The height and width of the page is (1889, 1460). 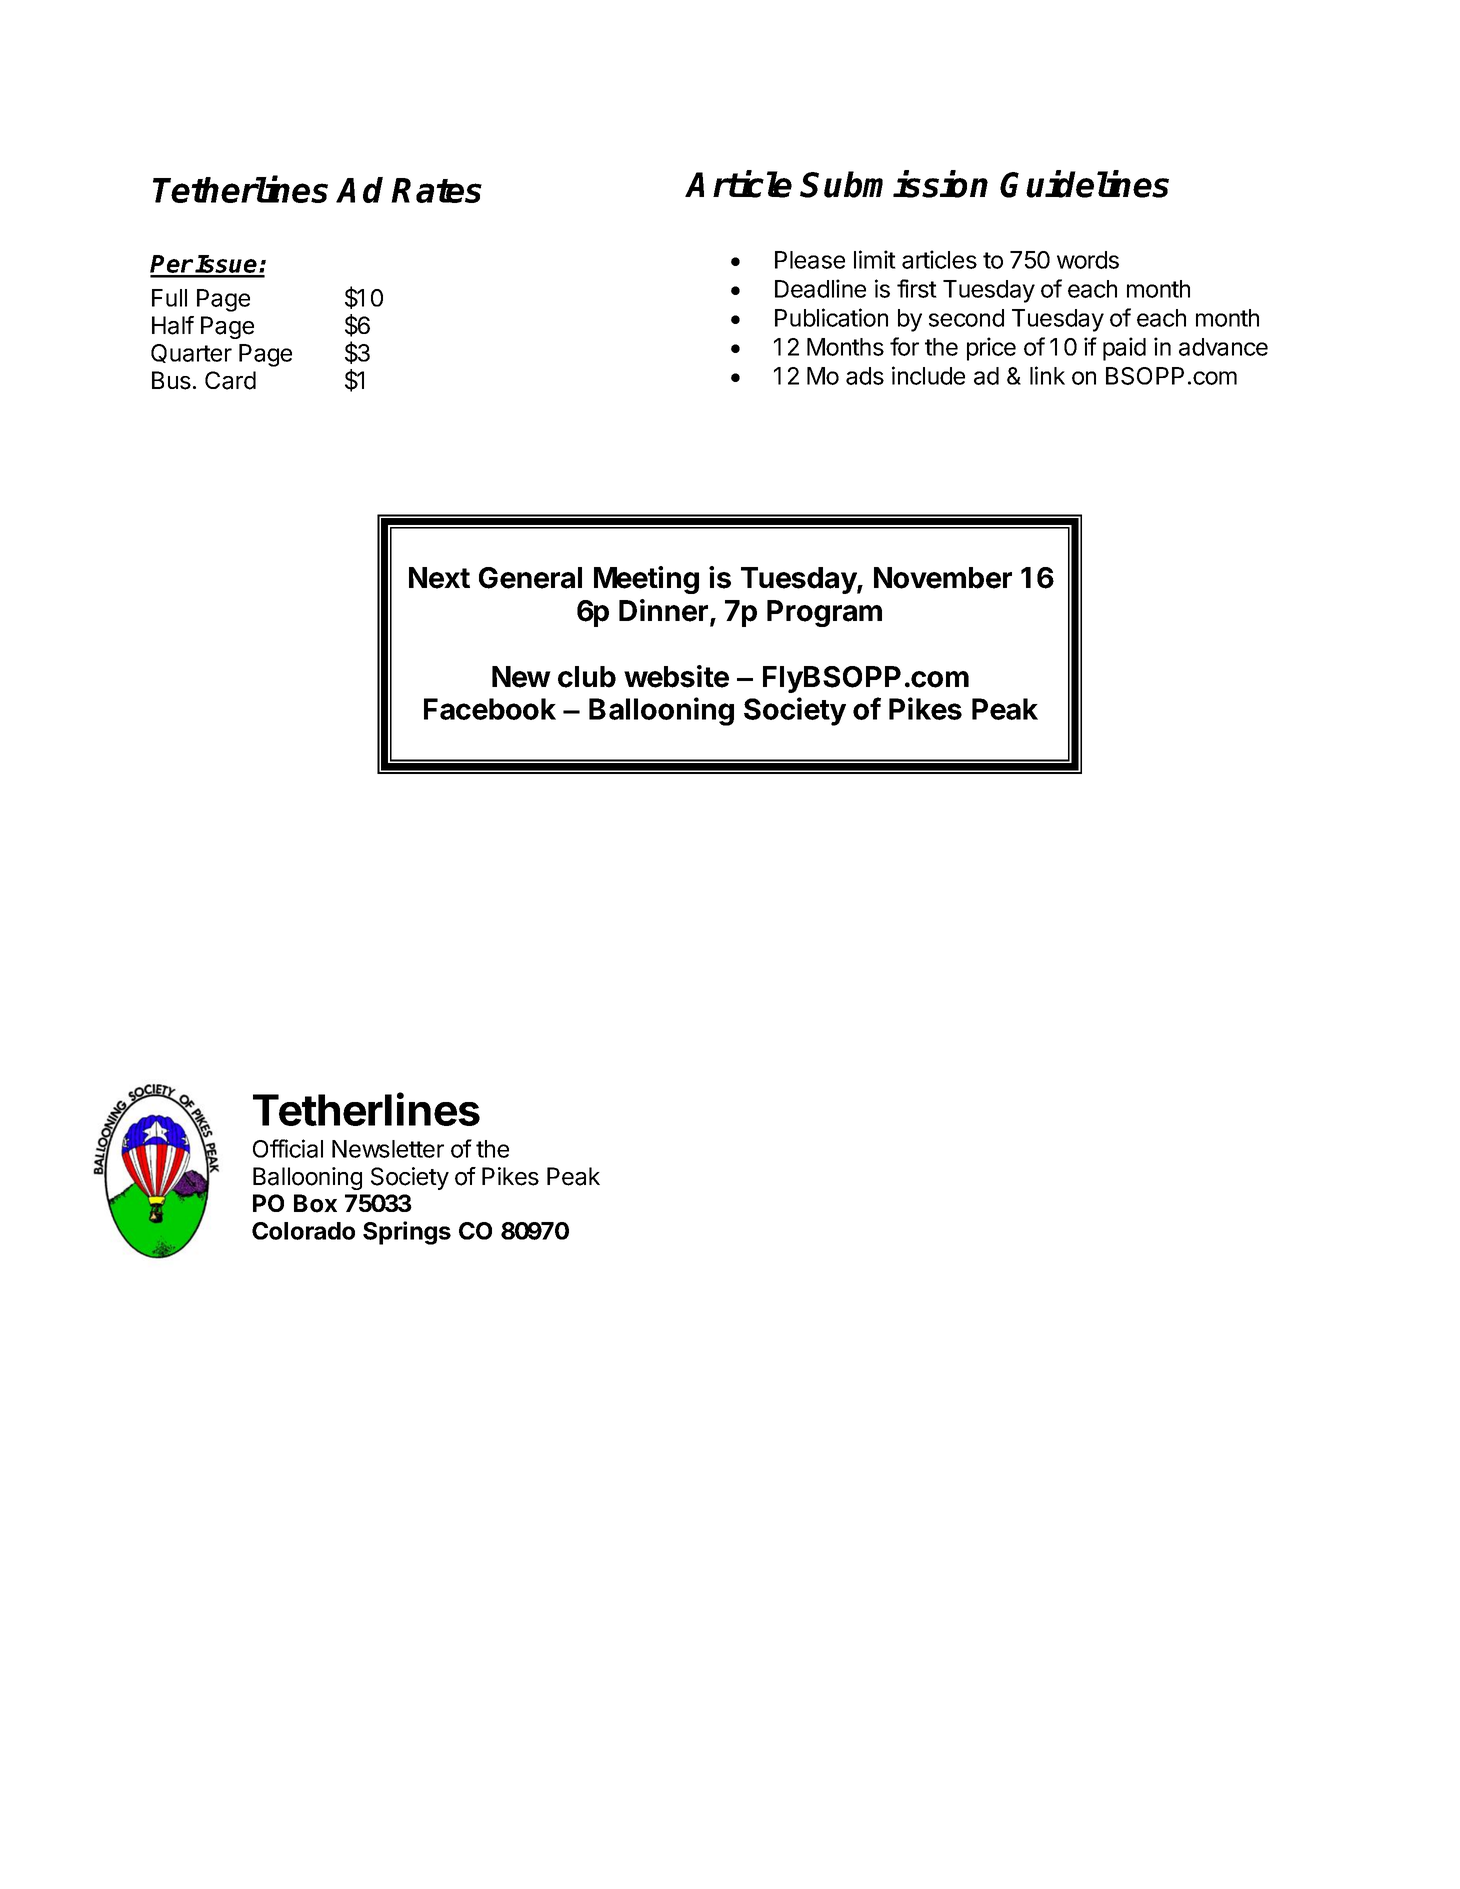 I want to click on Guidelines, so click(x=1084, y=184).
